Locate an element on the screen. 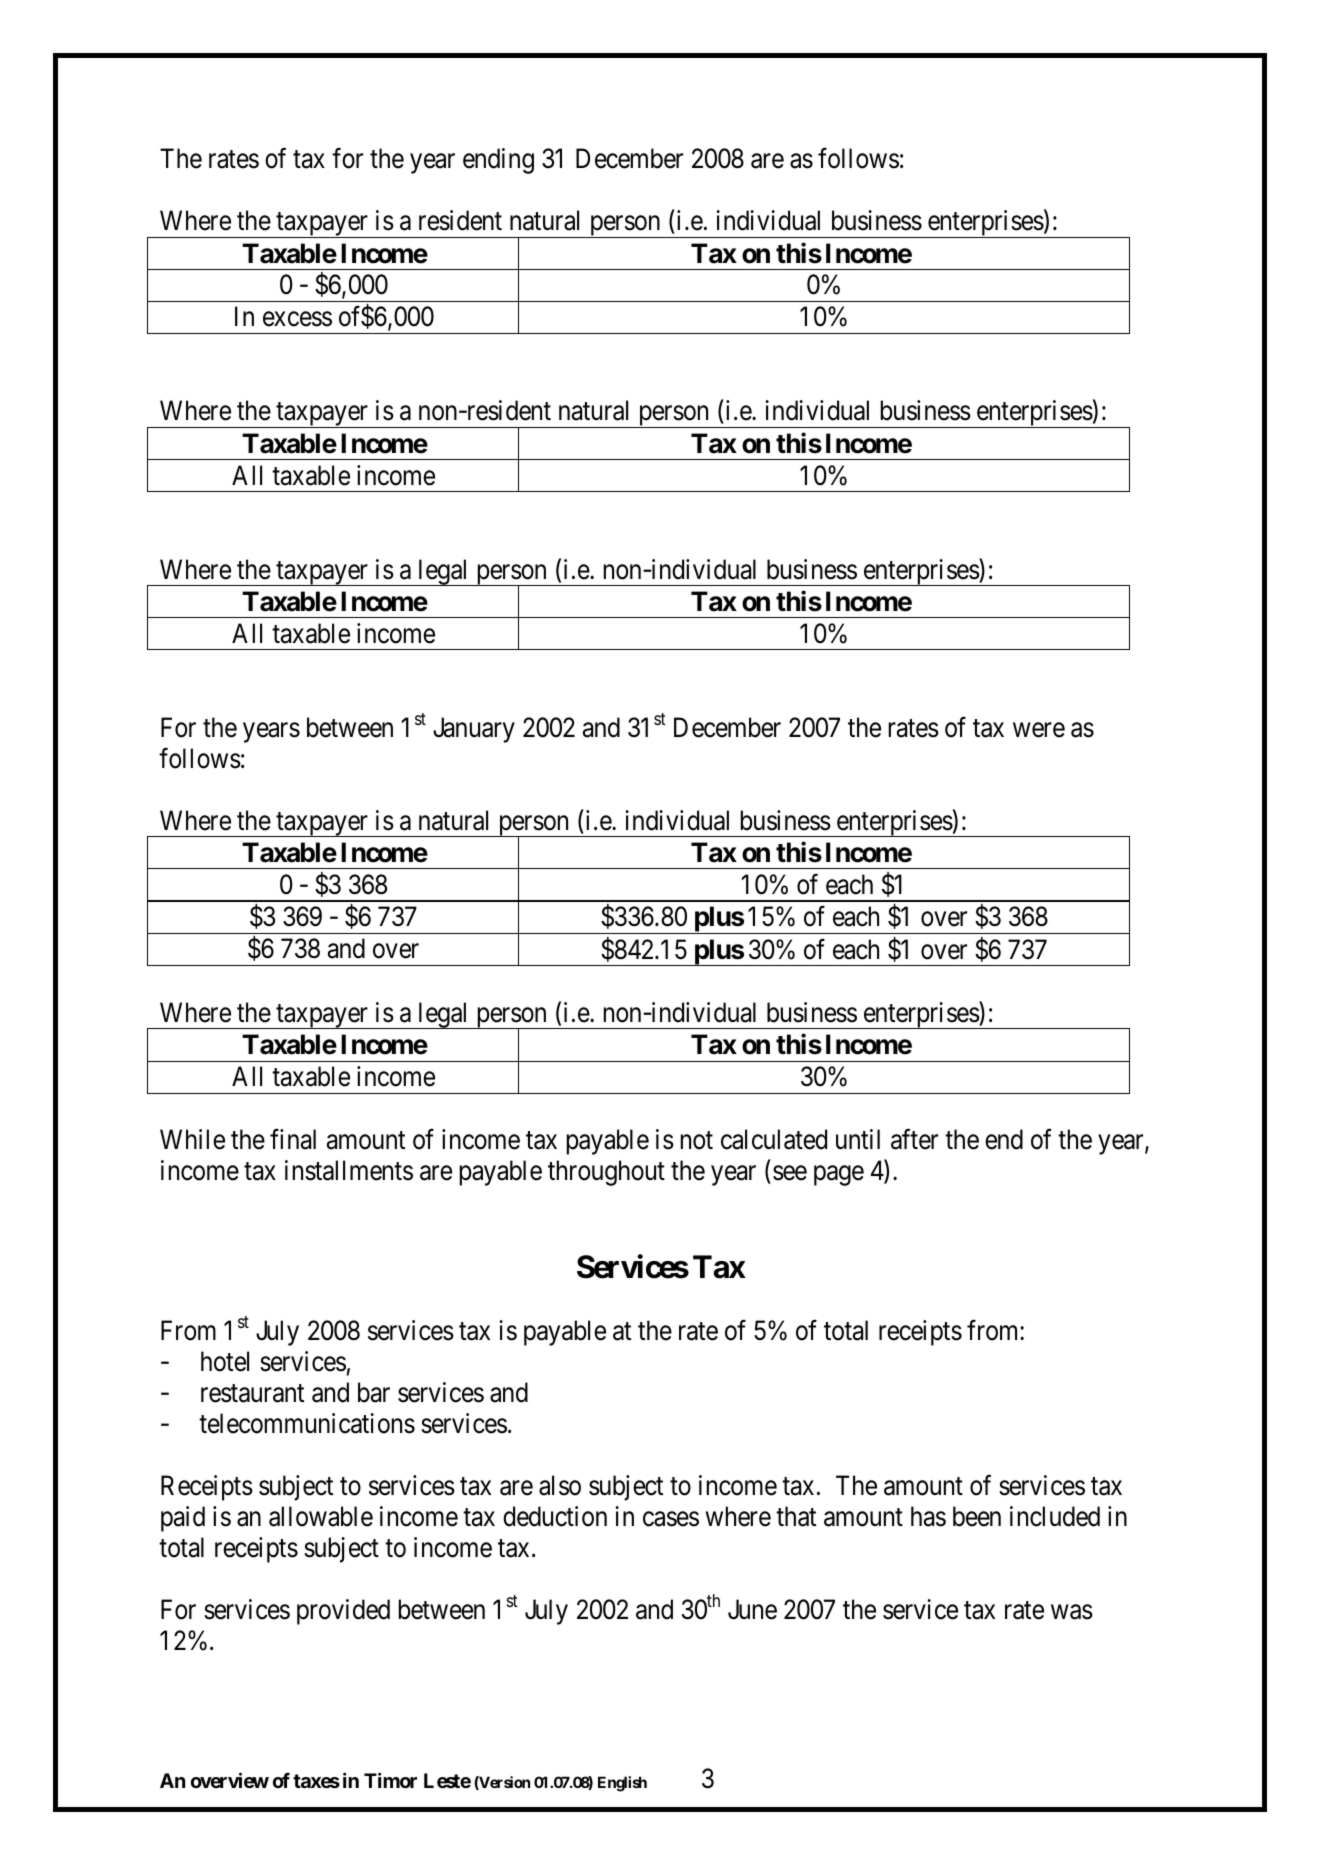  excess is located at coordinates (297, 319).
